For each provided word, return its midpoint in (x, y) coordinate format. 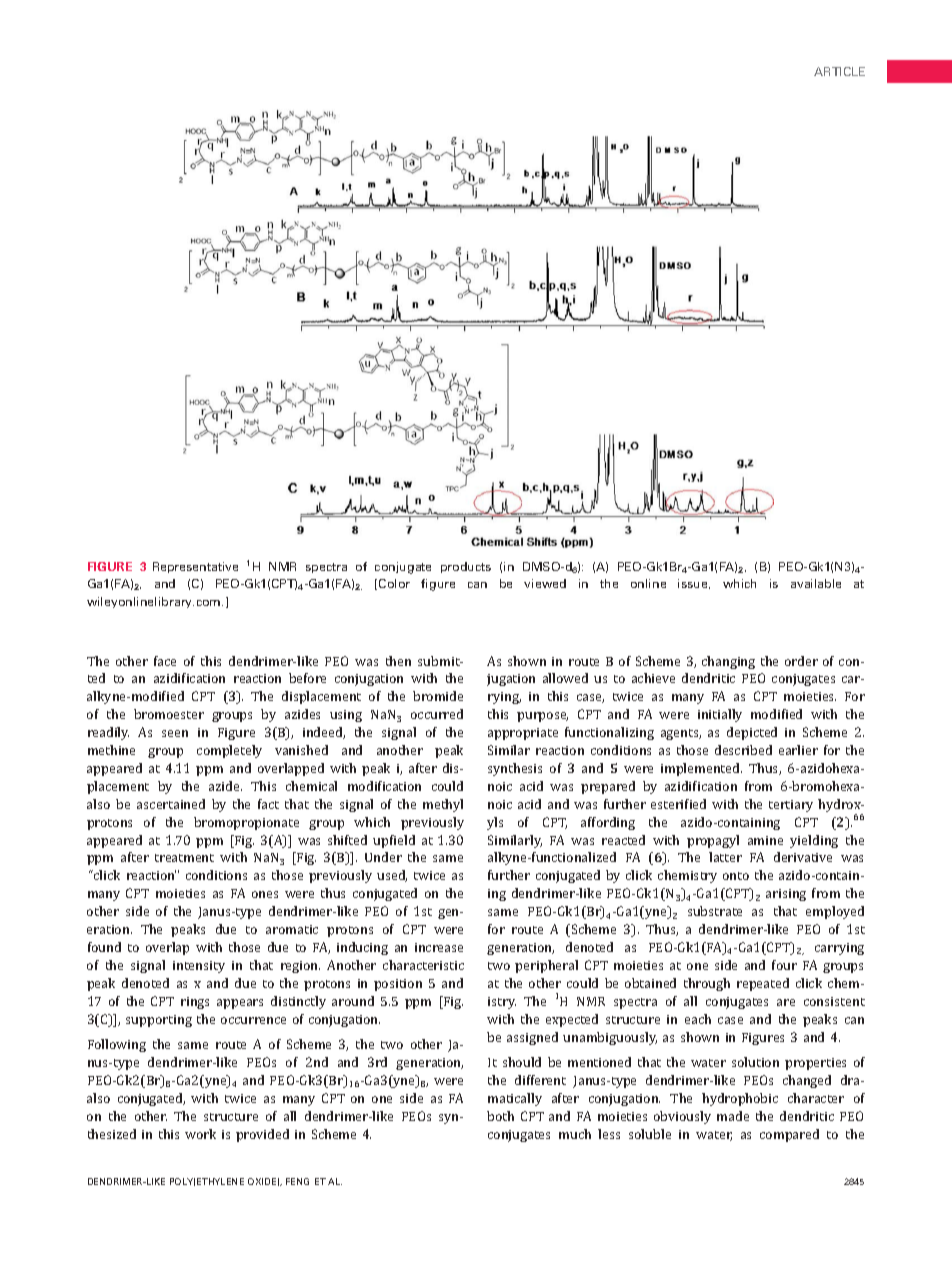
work (200, 1134)
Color (394, 583)
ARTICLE (839, 71)
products (466, 567)
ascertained (171, 804)
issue (694, 584)
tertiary (791, 806)
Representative (195, 567)
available (816, 583)
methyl (443, 805)
